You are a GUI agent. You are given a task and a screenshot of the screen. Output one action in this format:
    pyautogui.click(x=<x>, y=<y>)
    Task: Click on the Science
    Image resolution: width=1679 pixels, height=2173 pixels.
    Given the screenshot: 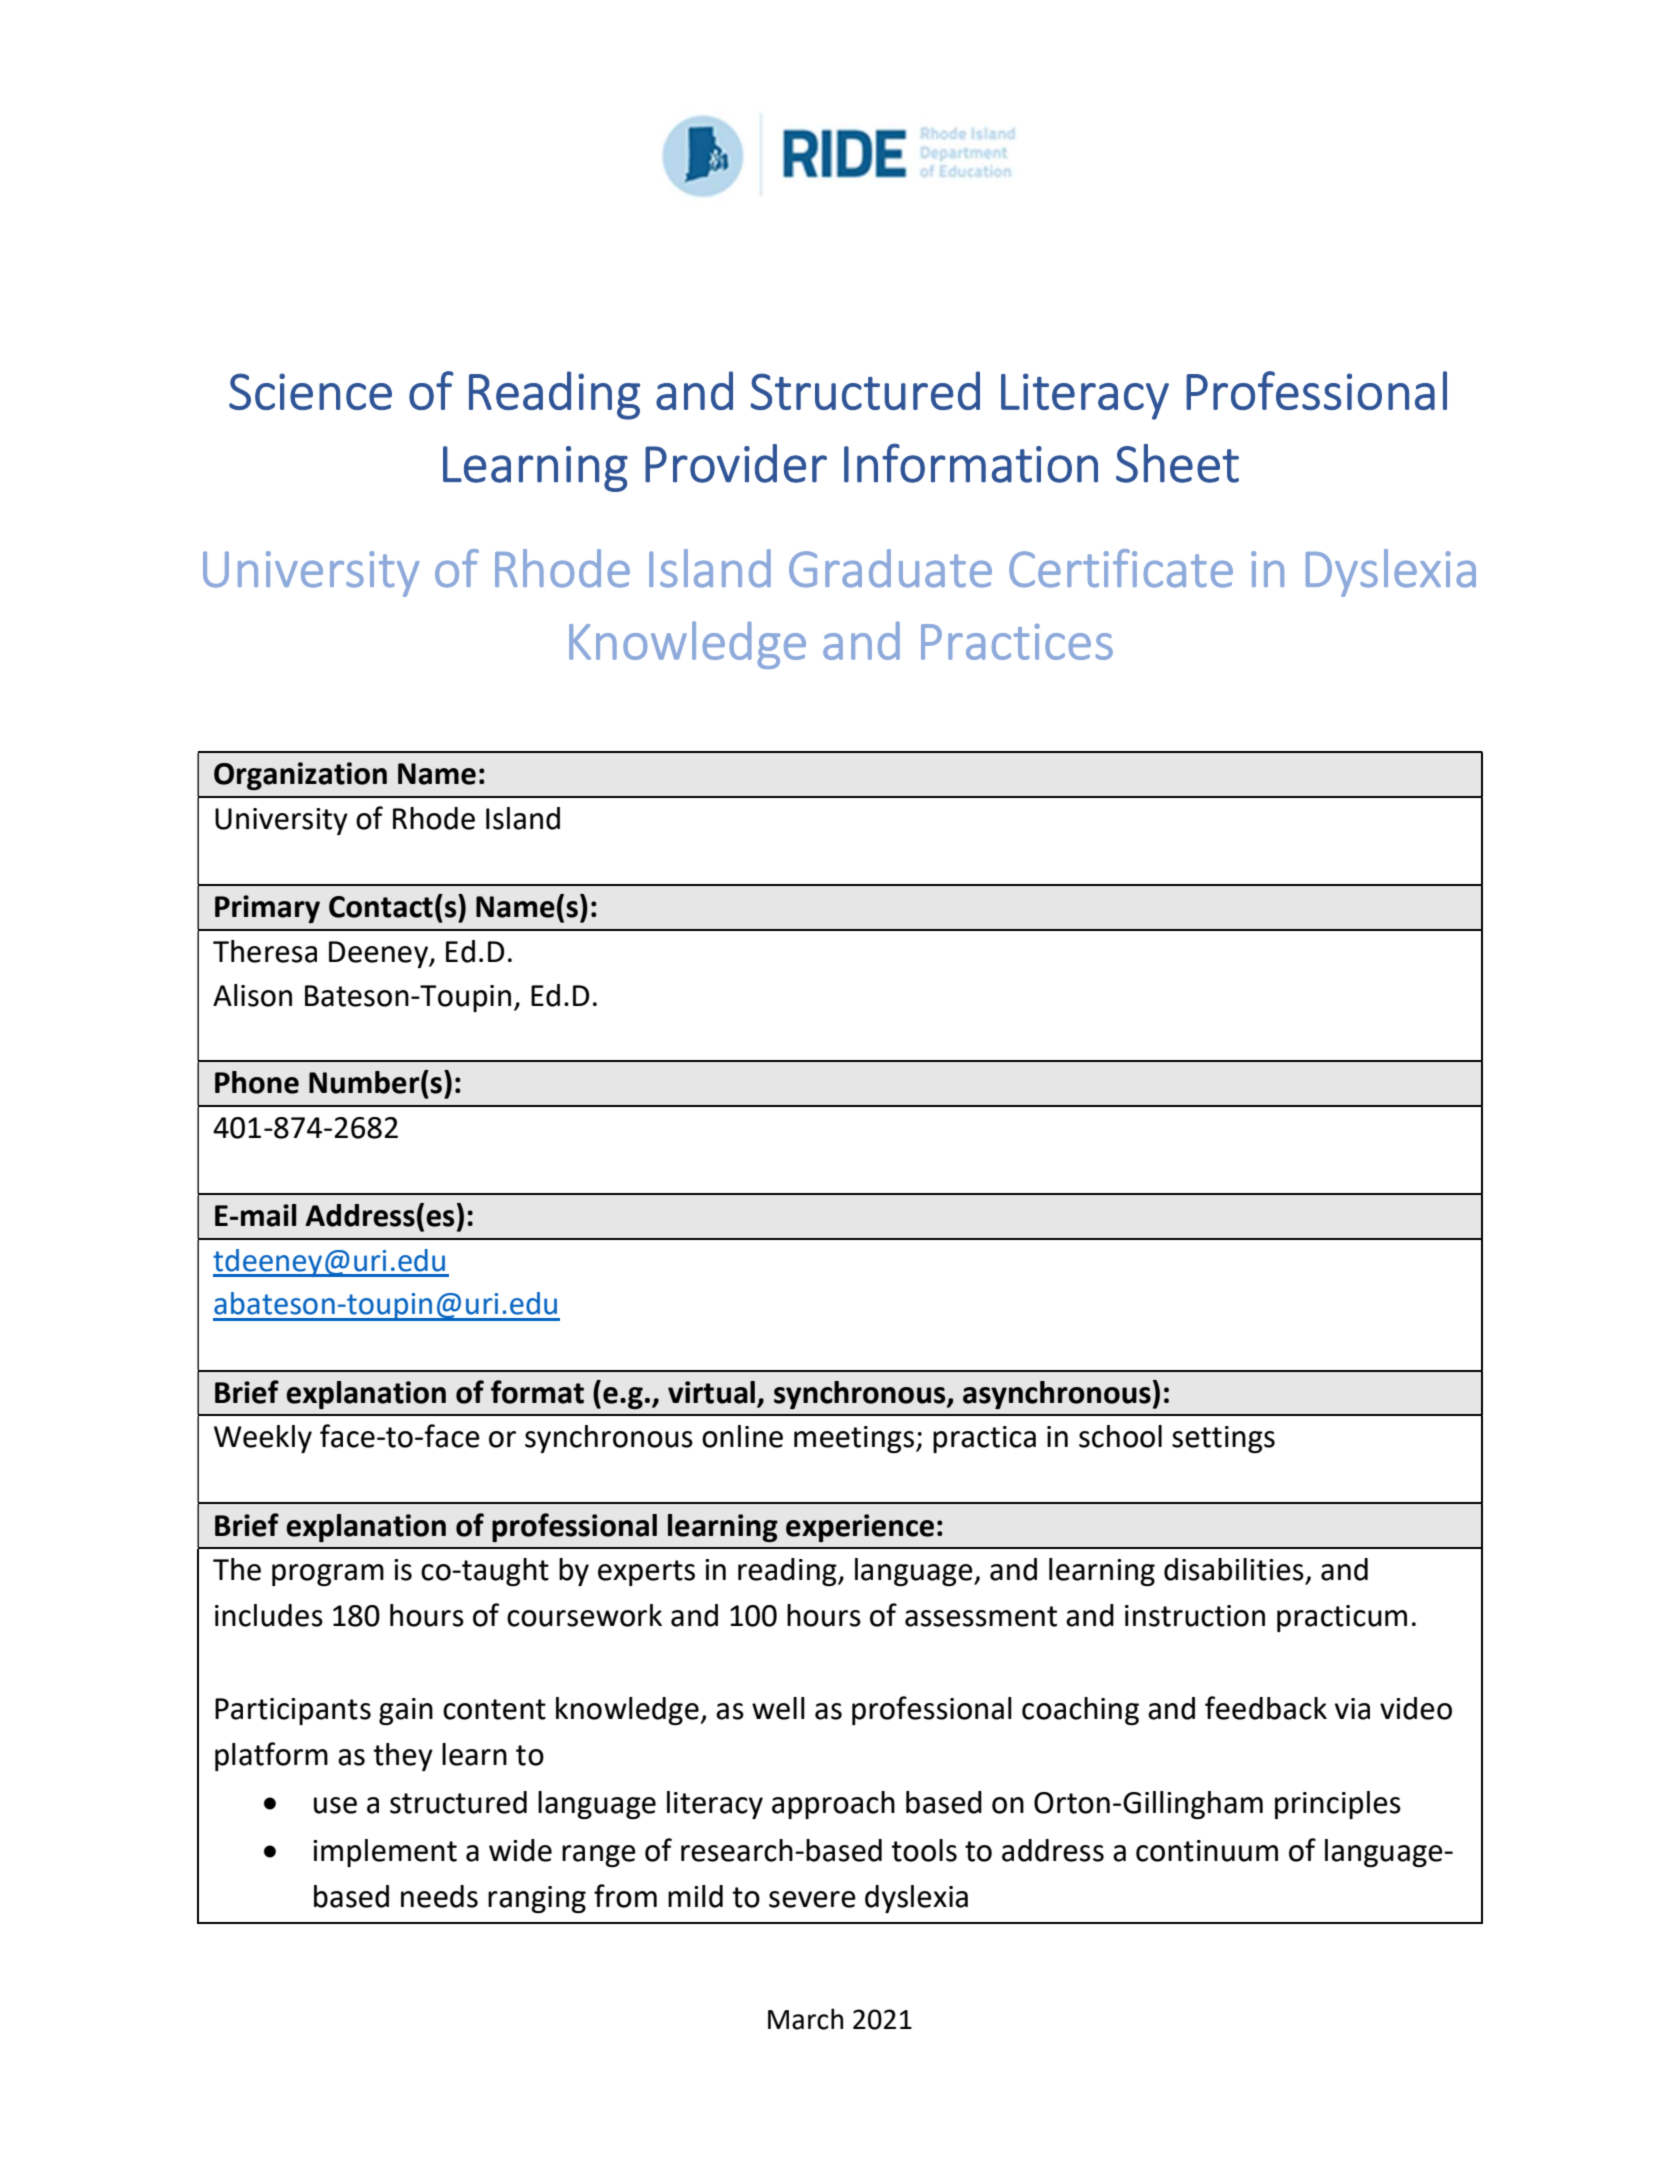 What is the action you would take?
    pyautogui.click(x=310, y=391)
